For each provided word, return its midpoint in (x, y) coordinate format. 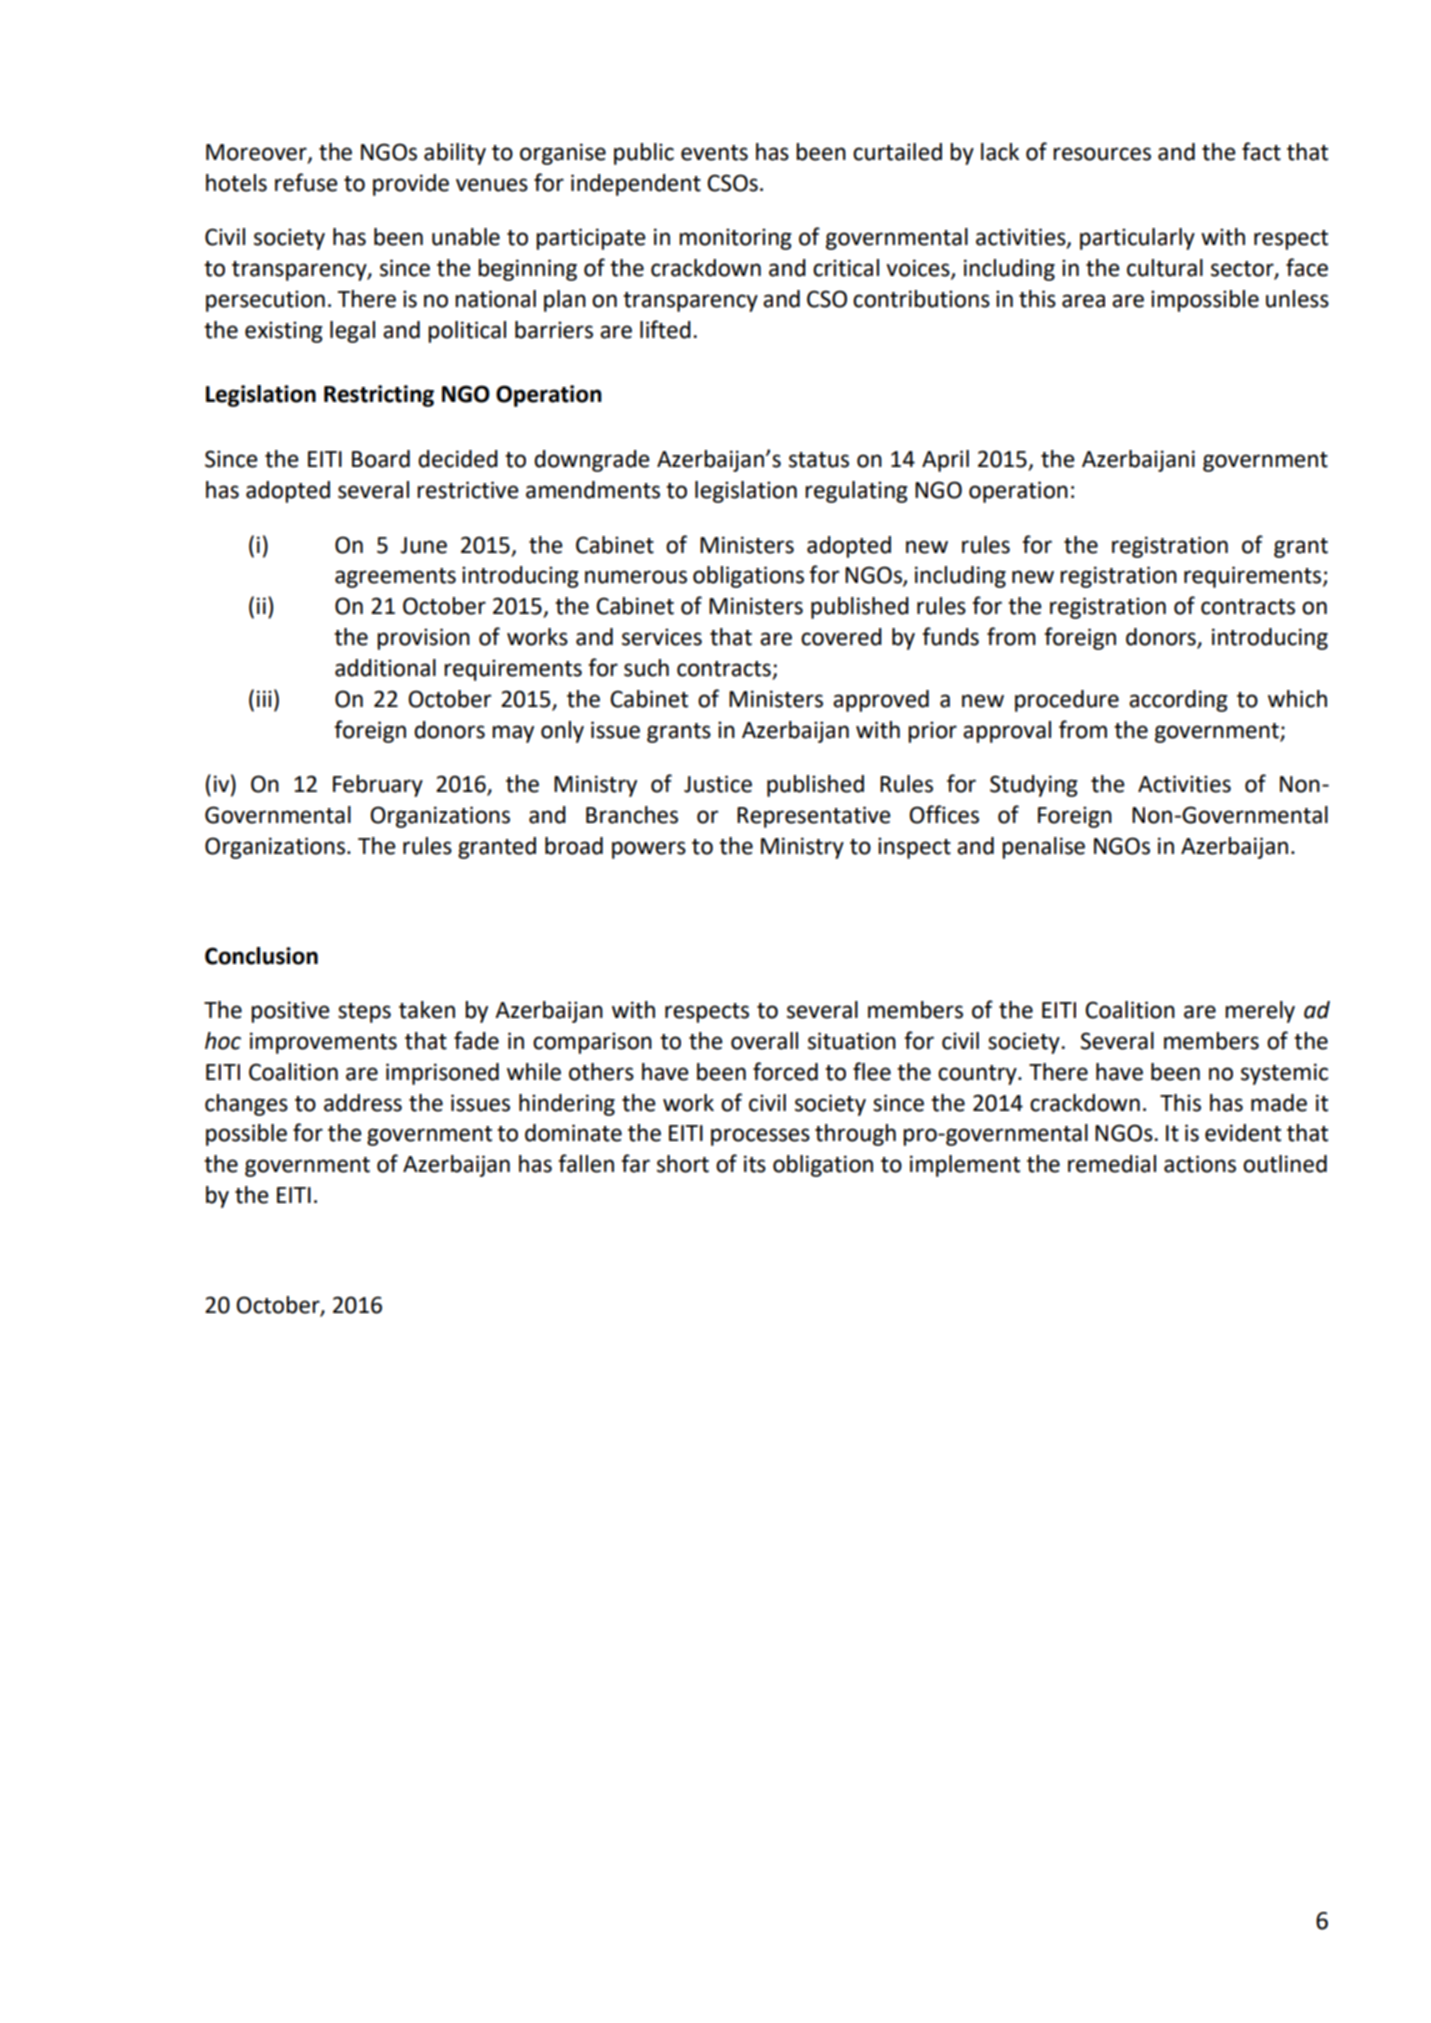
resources (1102, 154)
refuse (306, 182)
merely (1260, 1012)
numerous (636, 577)
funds (950, 636)
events (714, 153)
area (1083, 301)
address (363, 1103)
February (378, 786)
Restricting (379, 396)
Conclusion (261, 956)
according (1178, 701)
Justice (718, 784)
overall (764, 1041)
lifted (665, 329)
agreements (395, 578)
